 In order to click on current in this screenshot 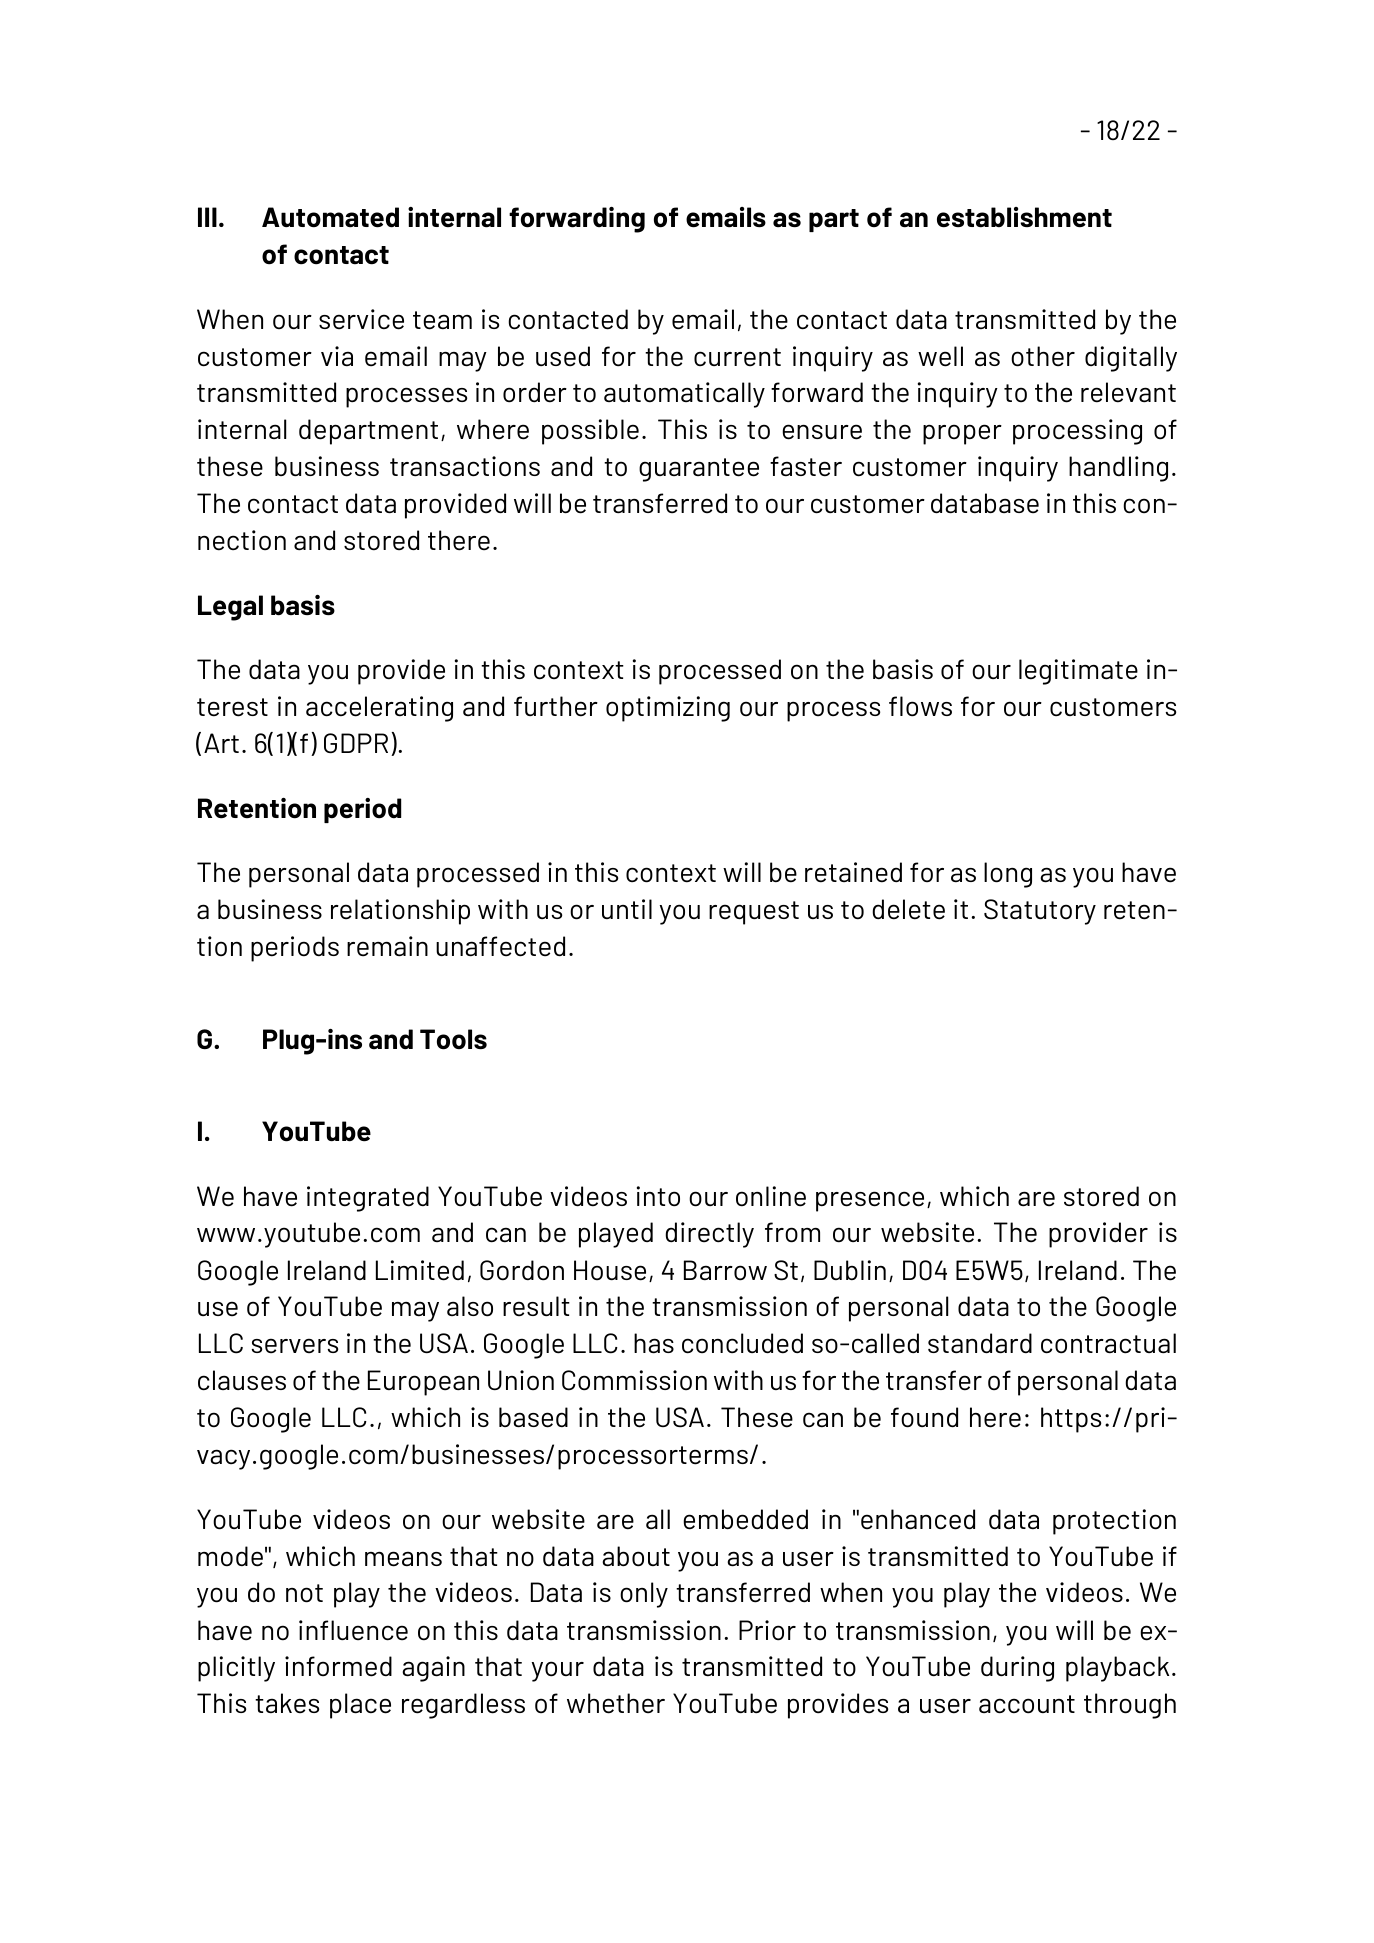, I will do `click(737, 357)`.
